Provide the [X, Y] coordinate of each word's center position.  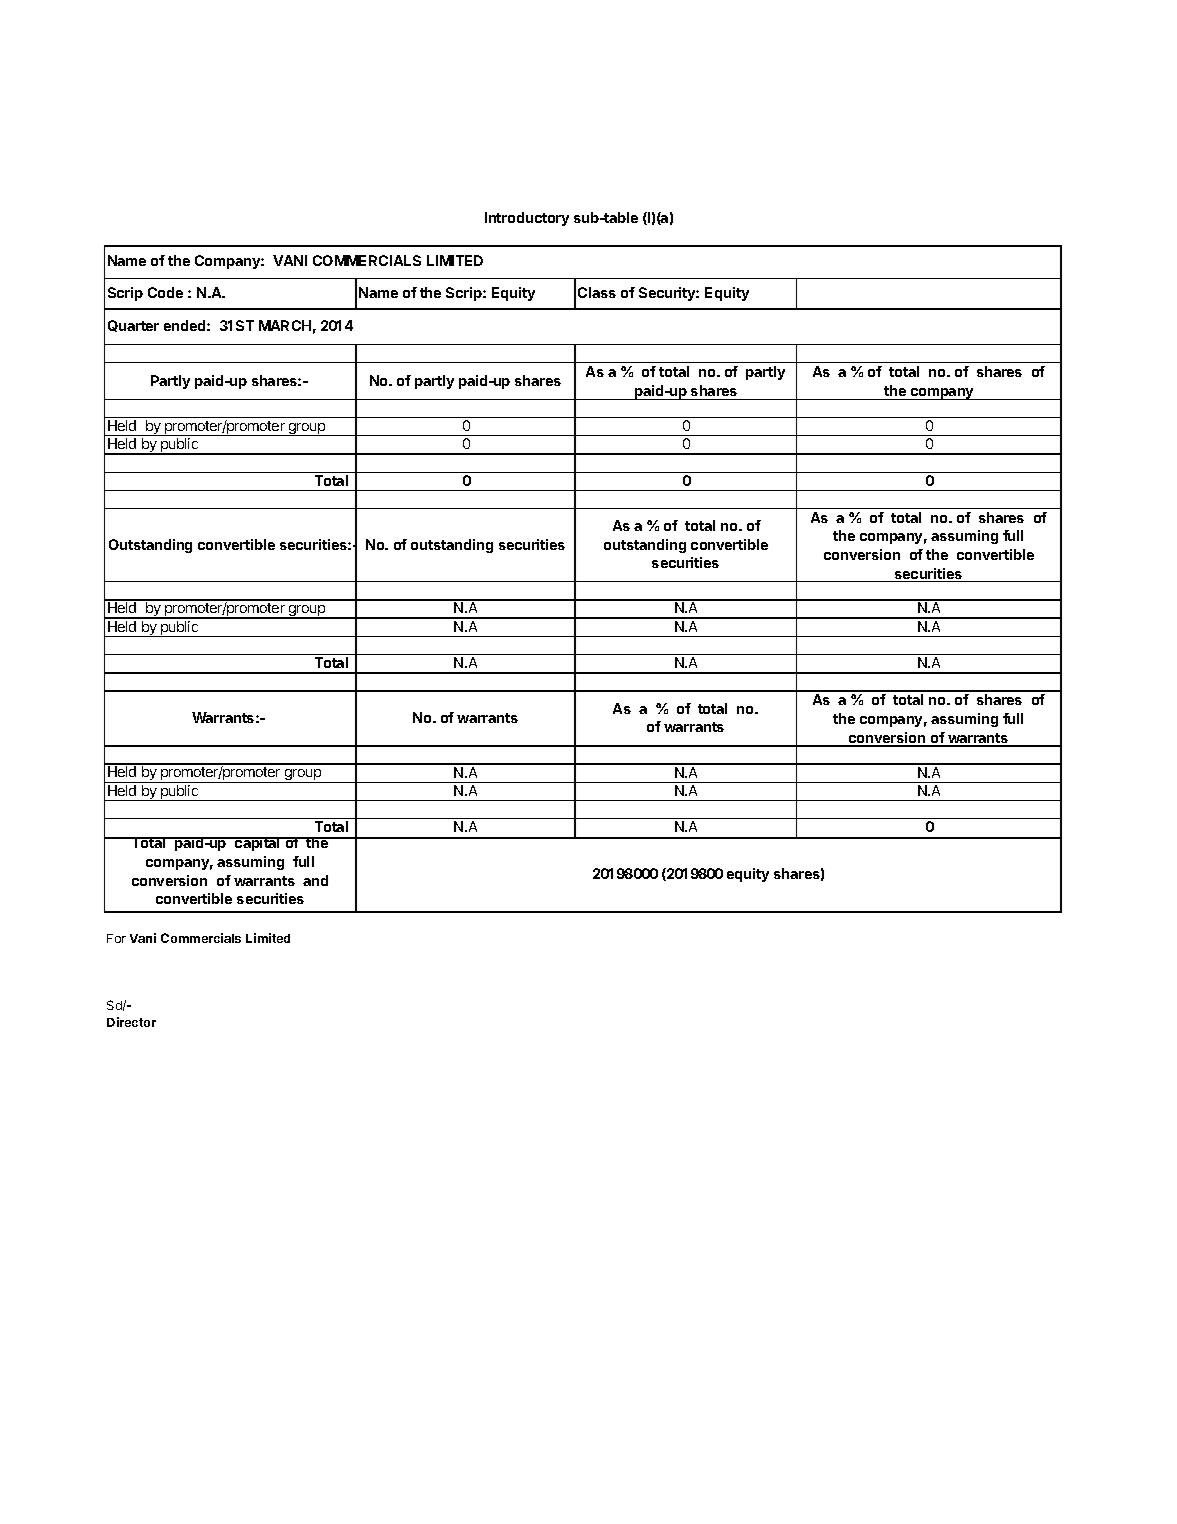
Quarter [133, 326]
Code [165, 292]
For [116, 938]
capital [257, 844]
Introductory [527, 219]
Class [597, 292]
